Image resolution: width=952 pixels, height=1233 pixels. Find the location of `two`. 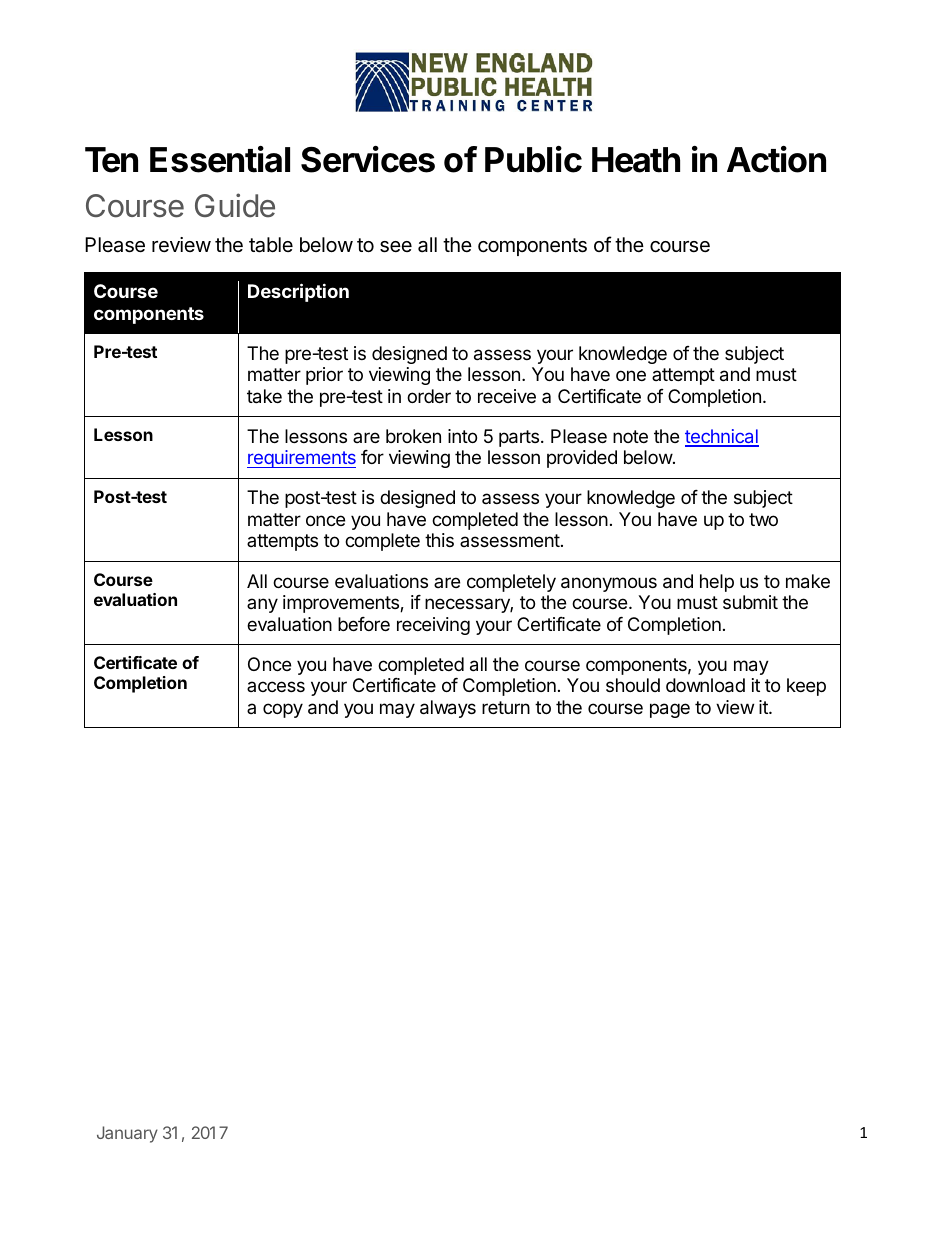

two is located at coordinates (763, 519).
